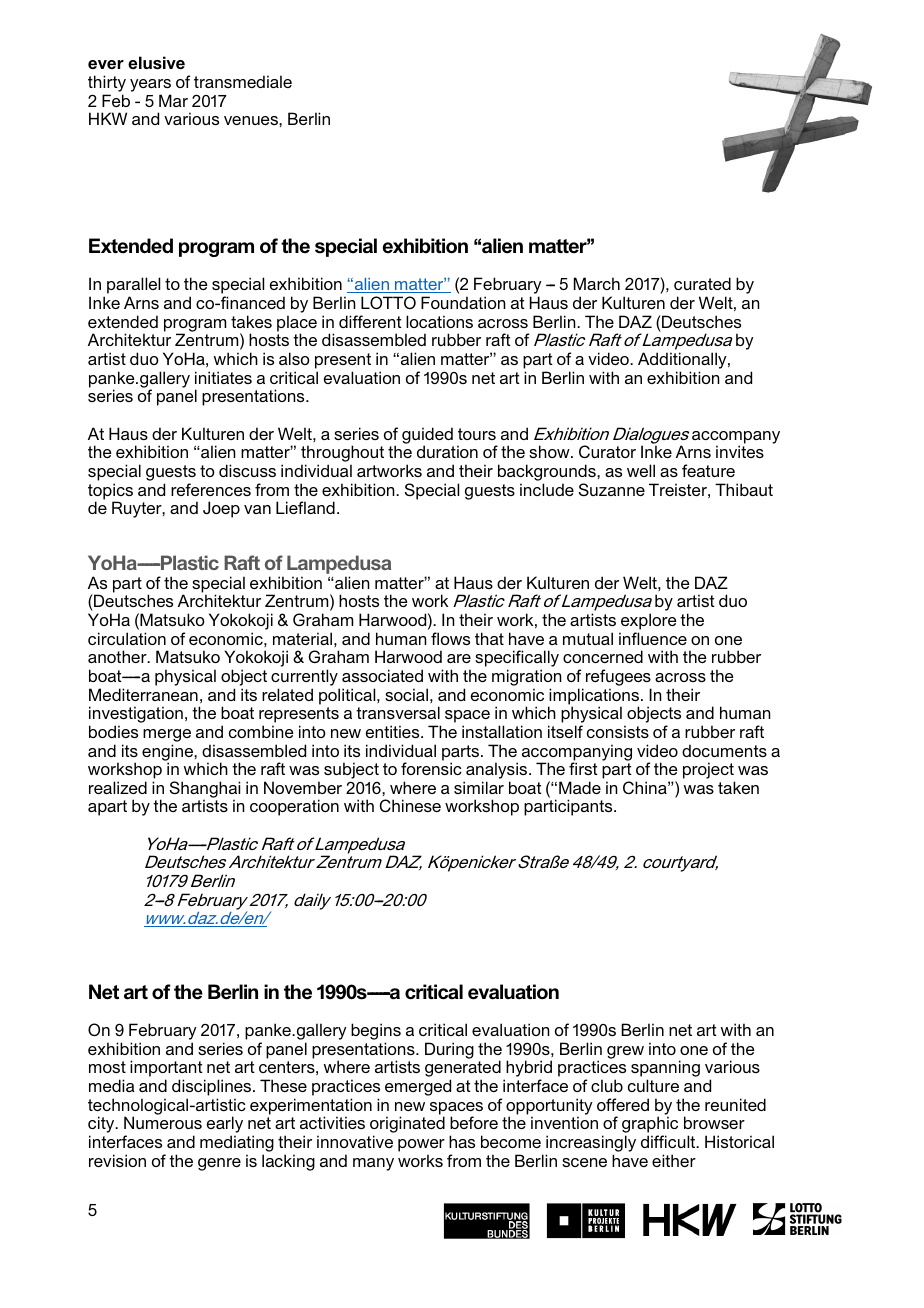 This page has width=924, height=1308. I want to click on venues, so click(252, 120).
